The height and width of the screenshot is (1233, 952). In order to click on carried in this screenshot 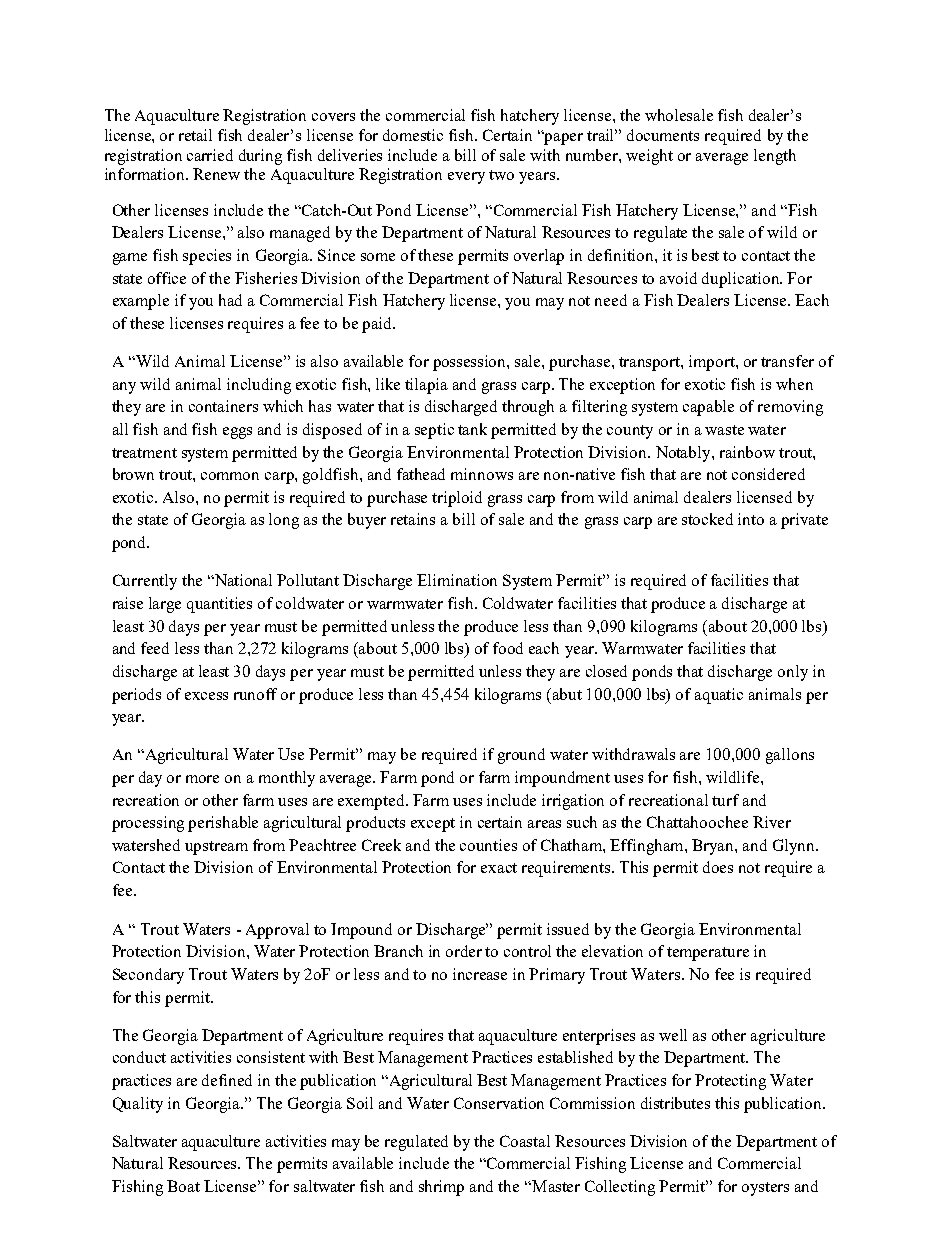, I will do `click(210, 155)`.
